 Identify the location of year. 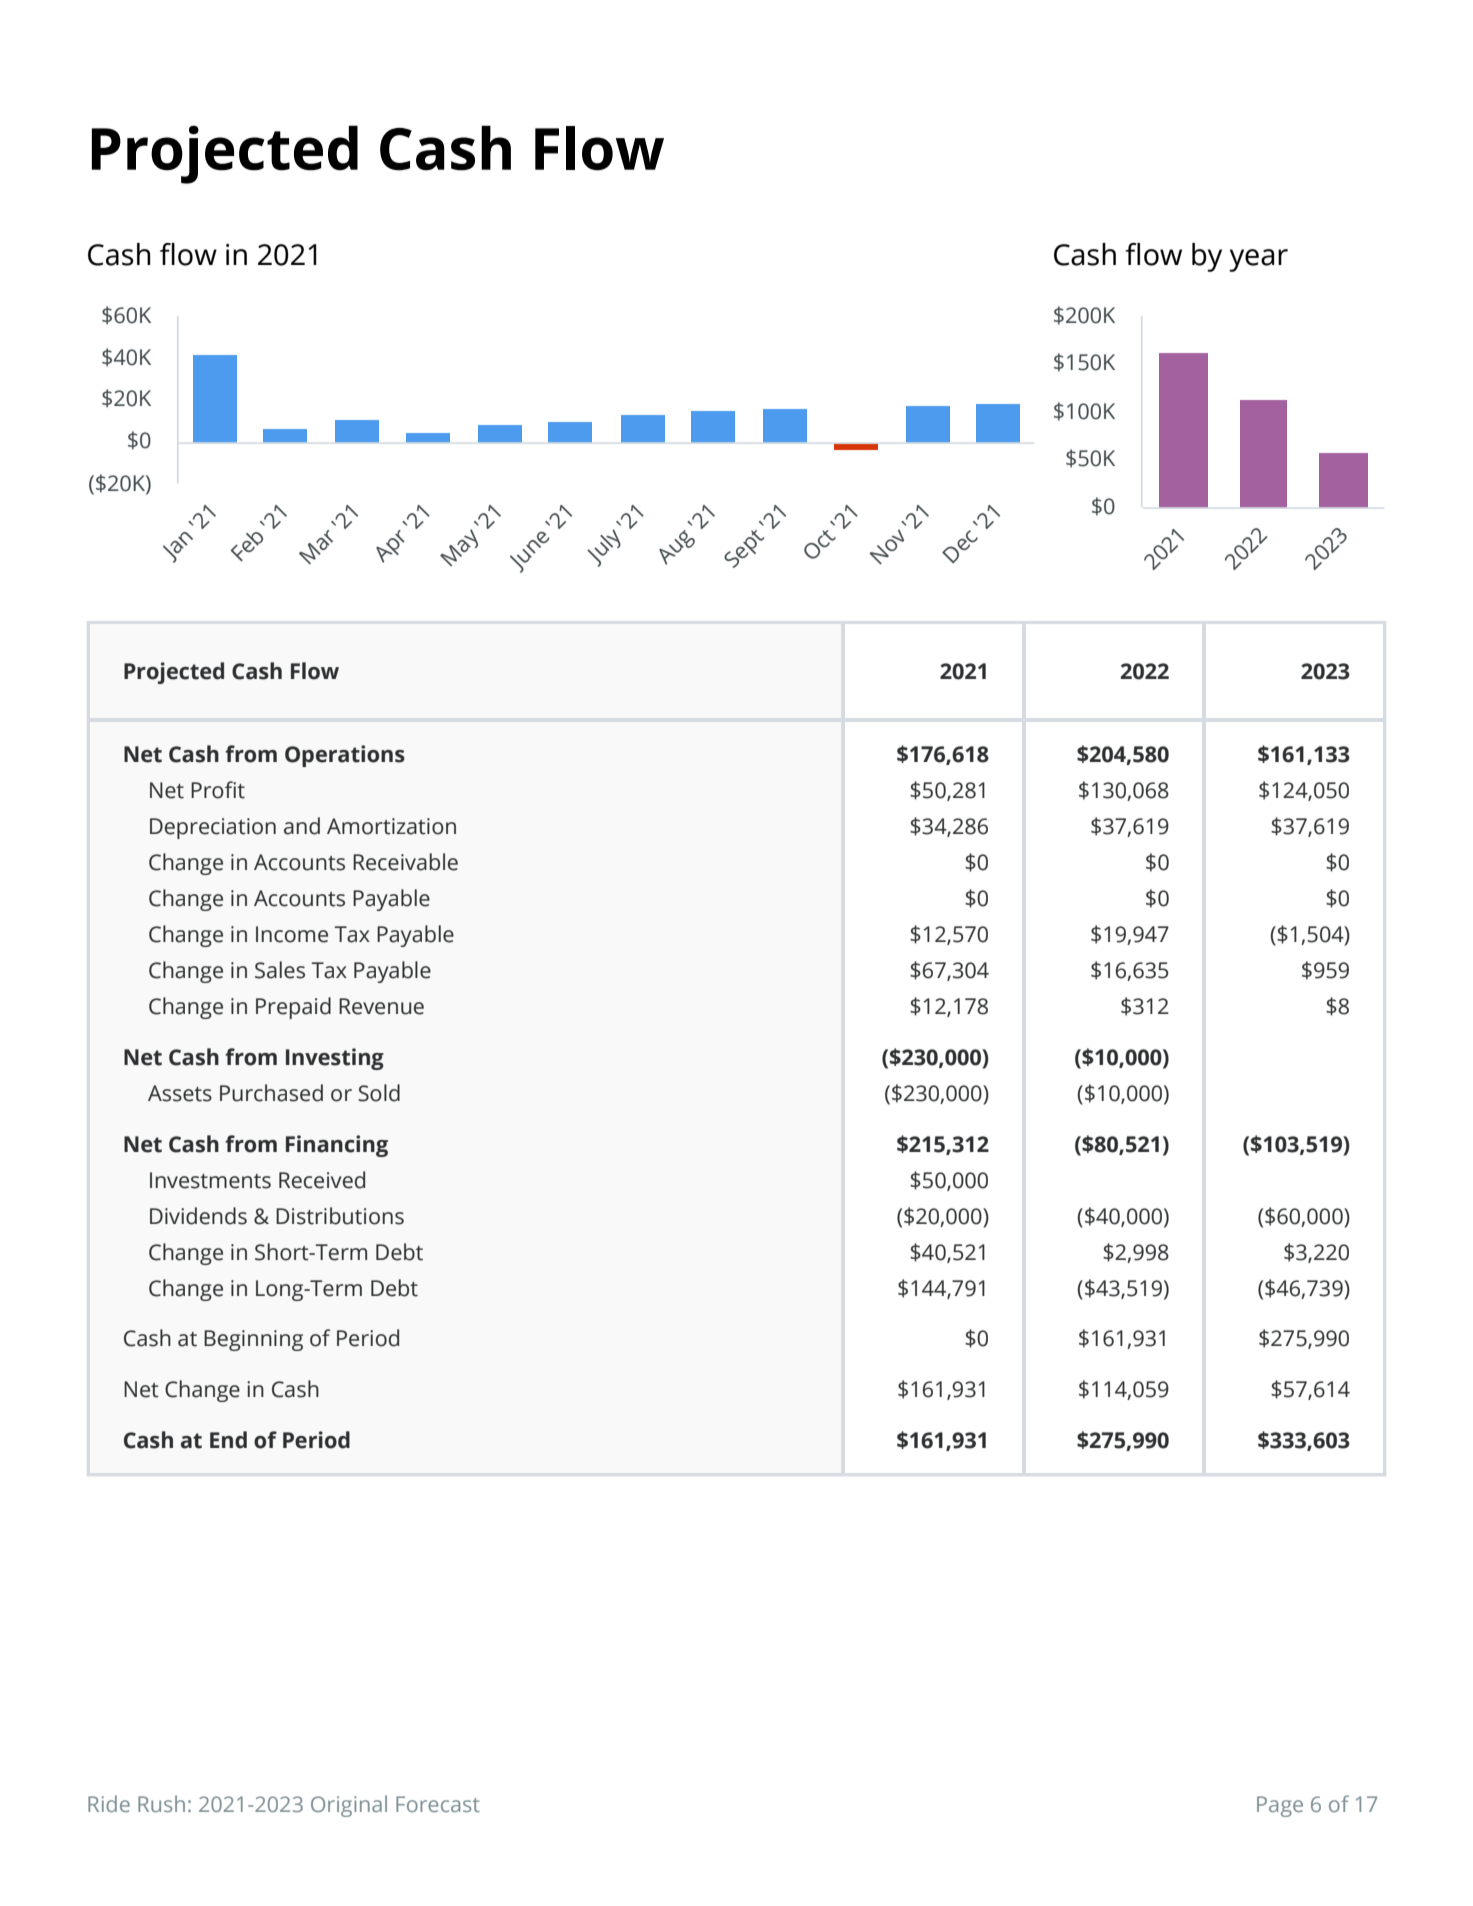
(1258, 260).
